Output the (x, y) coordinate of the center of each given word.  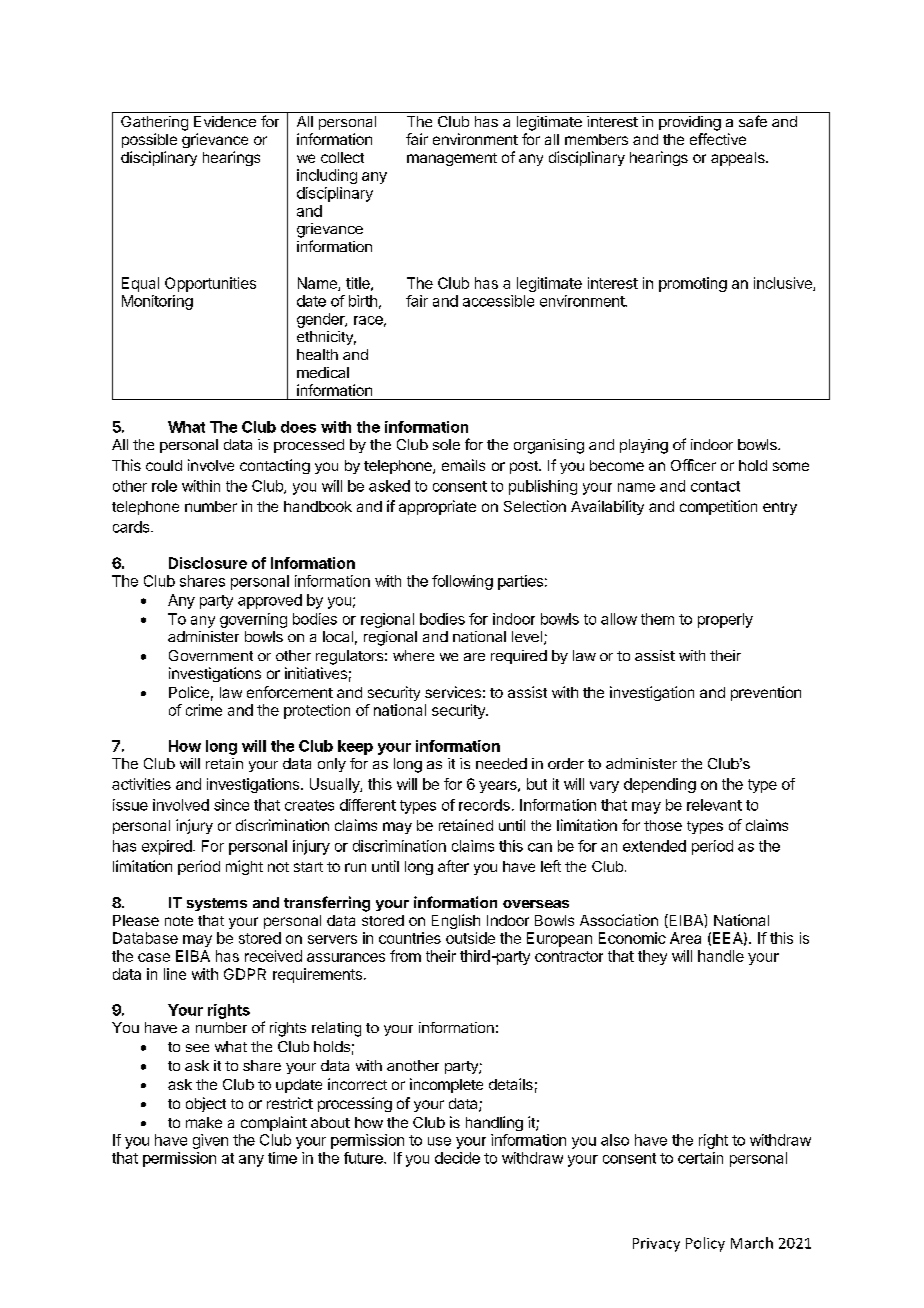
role (164, 486)
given (210, 1141)
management (452, 159)
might (244, 867)
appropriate (437, 507)
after (453, 866)
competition (718, 507)
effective (718, 139)
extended (654, 846)
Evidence (225, 121)
